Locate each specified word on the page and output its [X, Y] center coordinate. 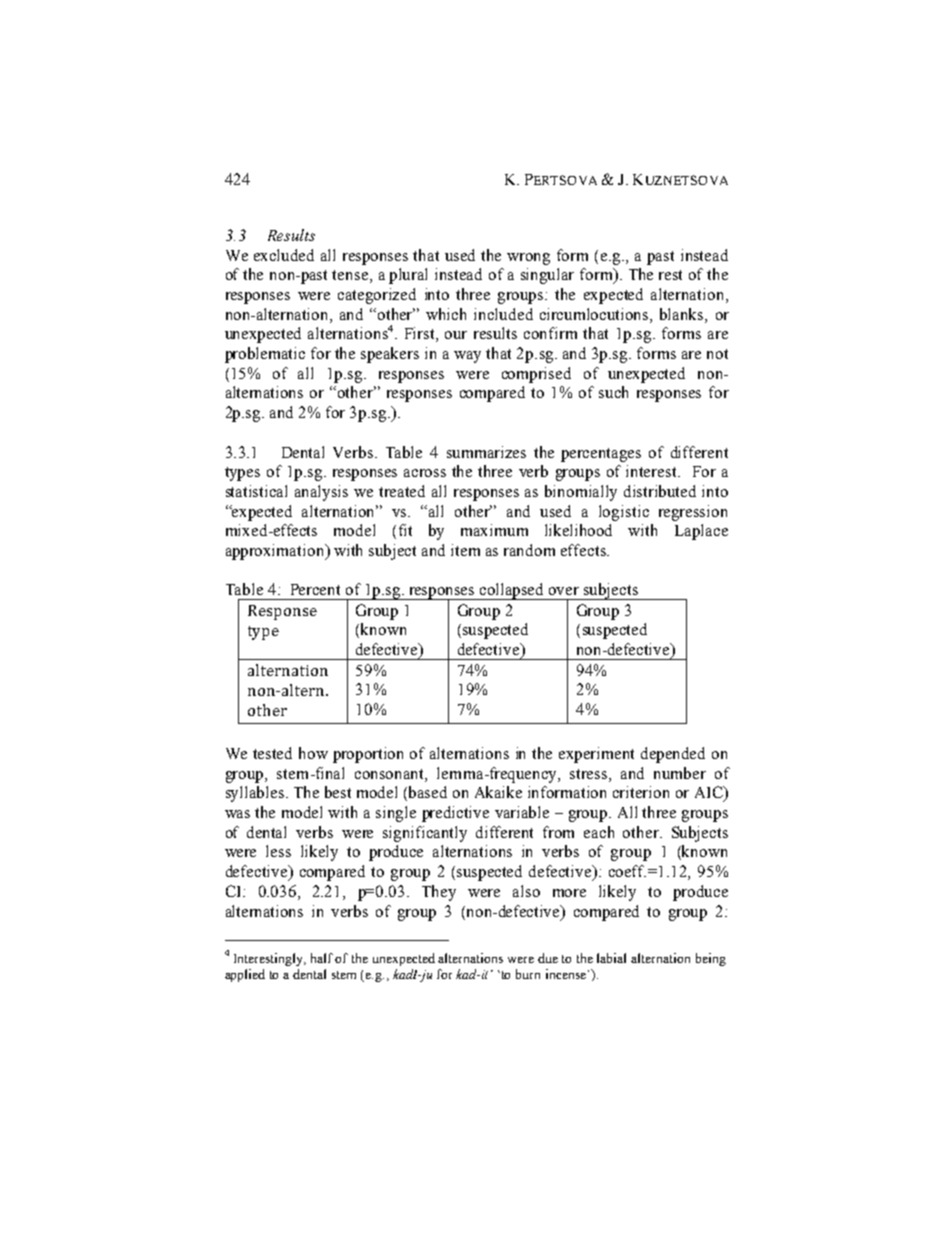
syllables [255, 794]
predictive [455, 814]
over [564, 591]
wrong [528, 259]
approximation [276, 552]
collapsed [512, 591]
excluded [284, 255]
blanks [683, 314]
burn [528, 974]
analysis [321, 493]
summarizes [486, 452]
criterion [641, 792]
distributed [660, 491]
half [323, 958]
